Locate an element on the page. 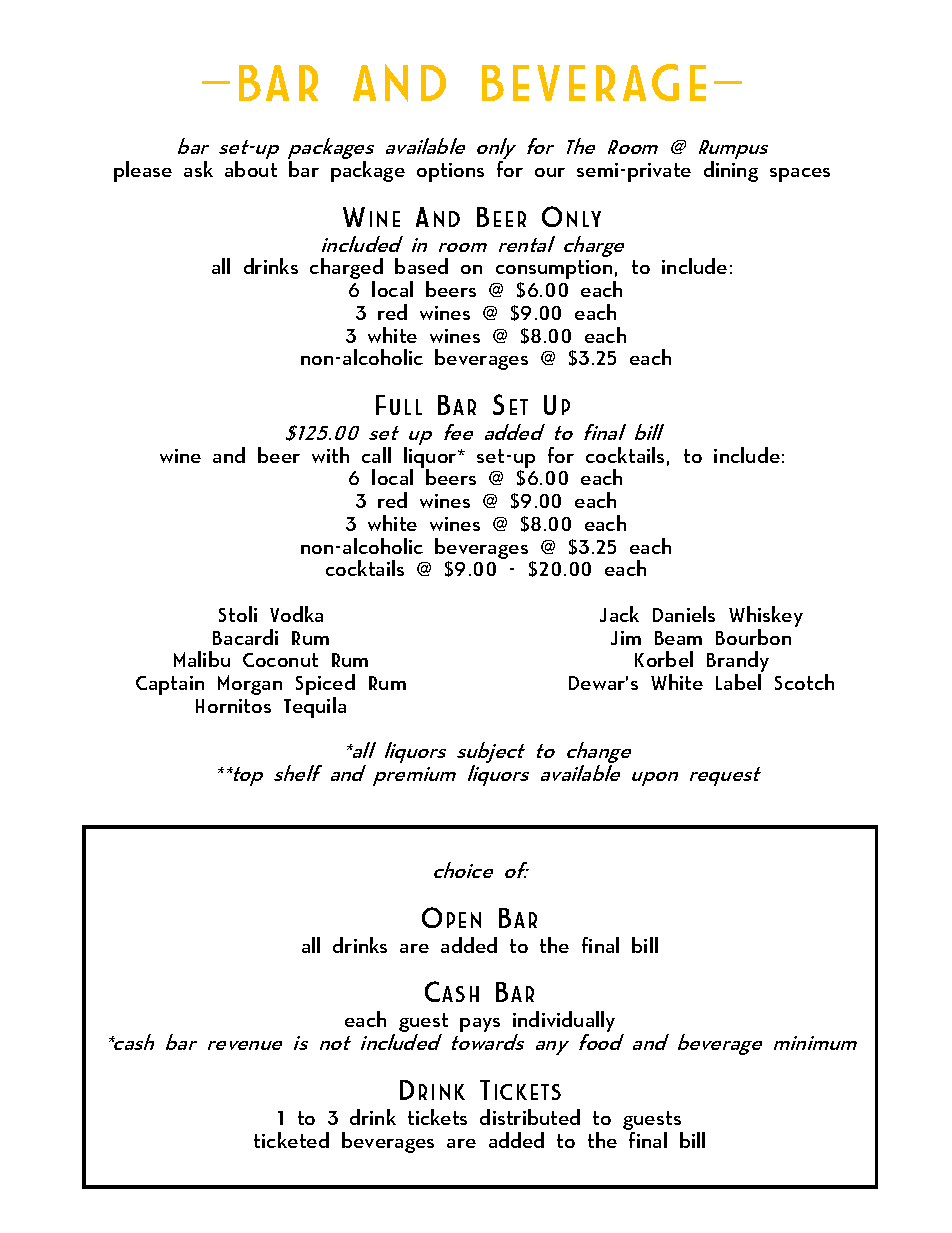 This document has width=952, height=1233. call is located at coordinates (376, 455).
